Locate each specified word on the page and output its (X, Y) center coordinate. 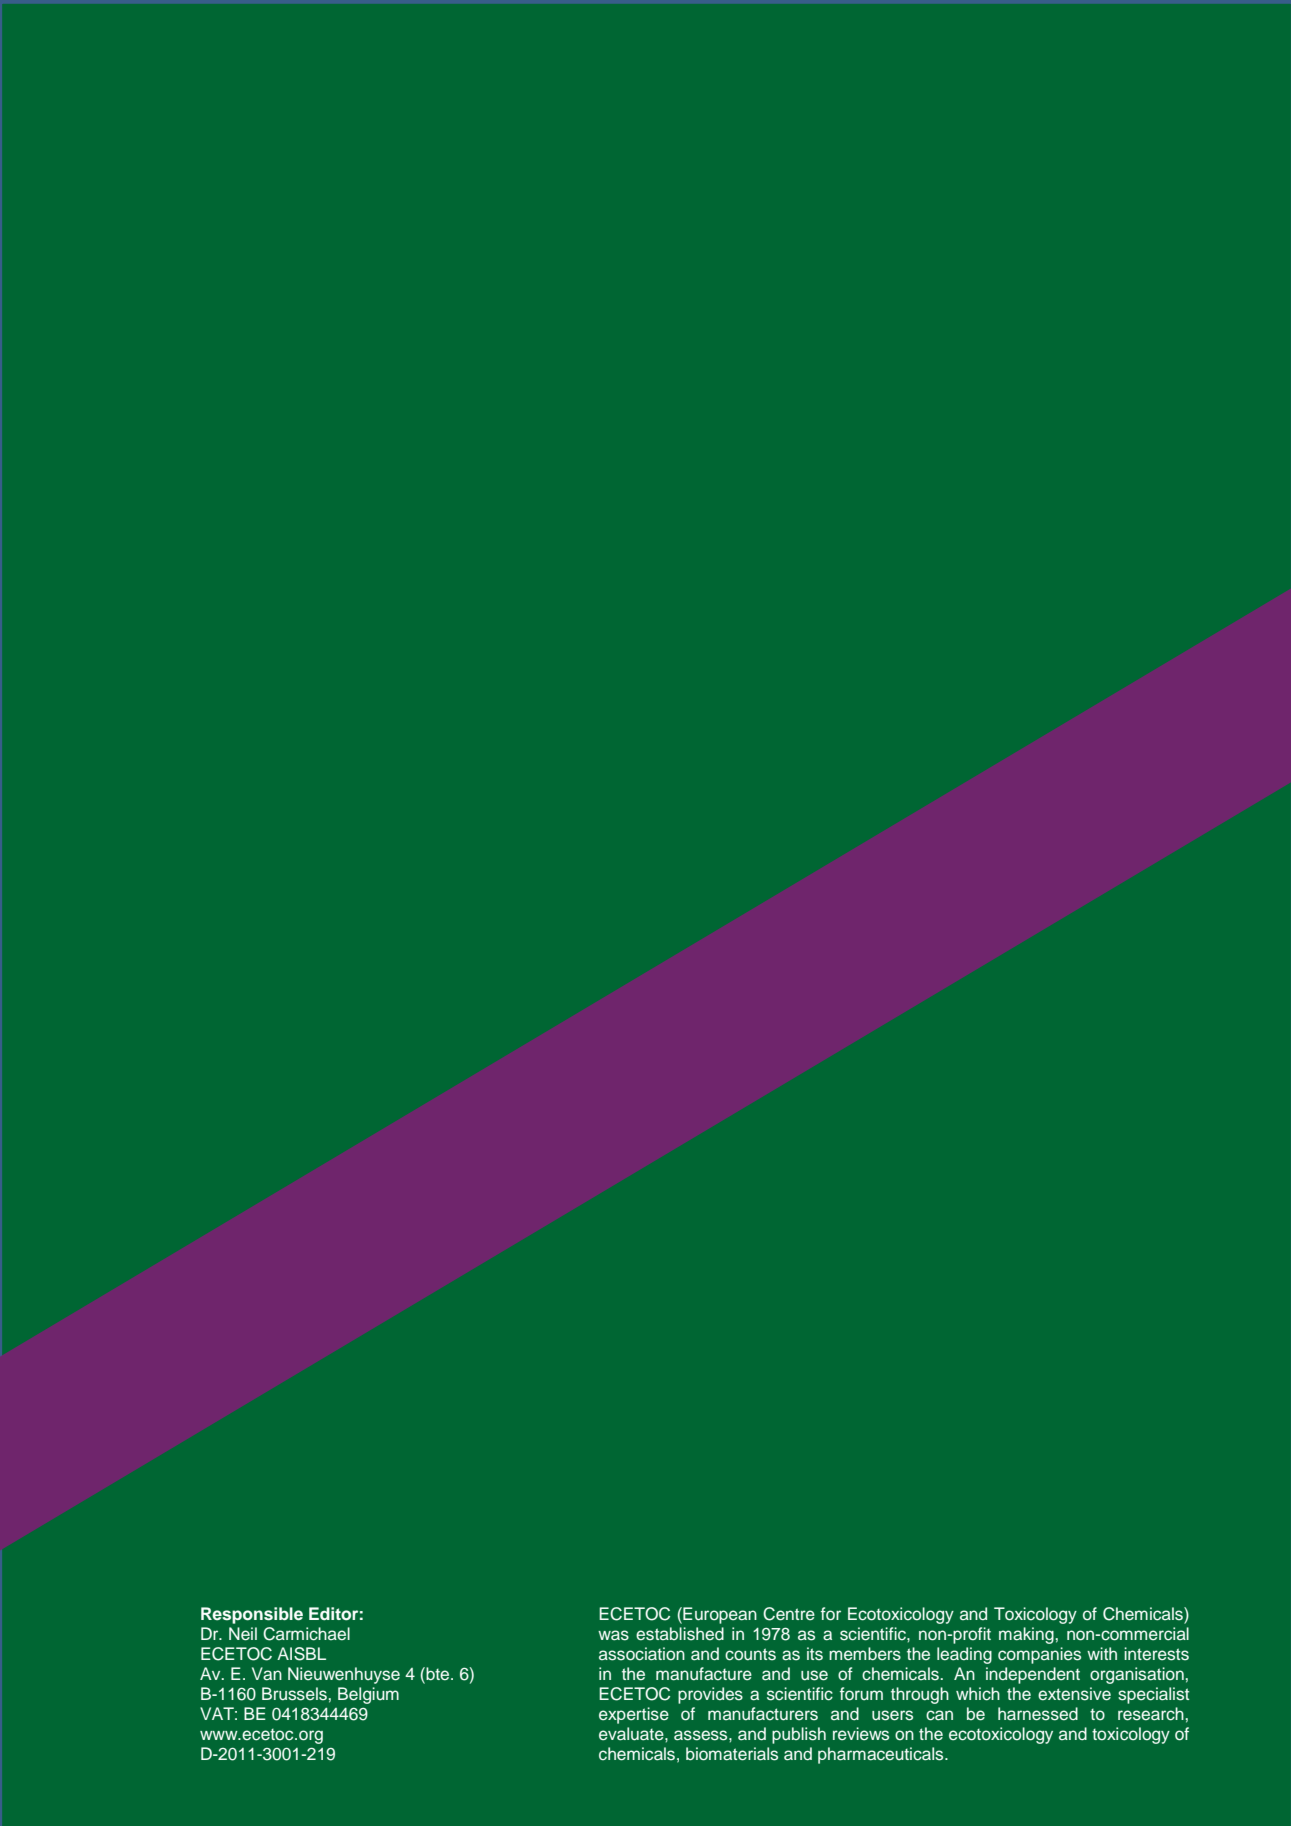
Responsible (252, 1615)
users (892, 1715)
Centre (789, 1614)
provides (710, 1695)
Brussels (294, 1694)
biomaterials (732, 1754)
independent (1033, 1675)
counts (750, 1654)
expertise (634, 1715)
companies (1039, 1655)
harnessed (1038, 1714)
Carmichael (306, 1634)
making (1026, 1635)
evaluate (632, 1734)
